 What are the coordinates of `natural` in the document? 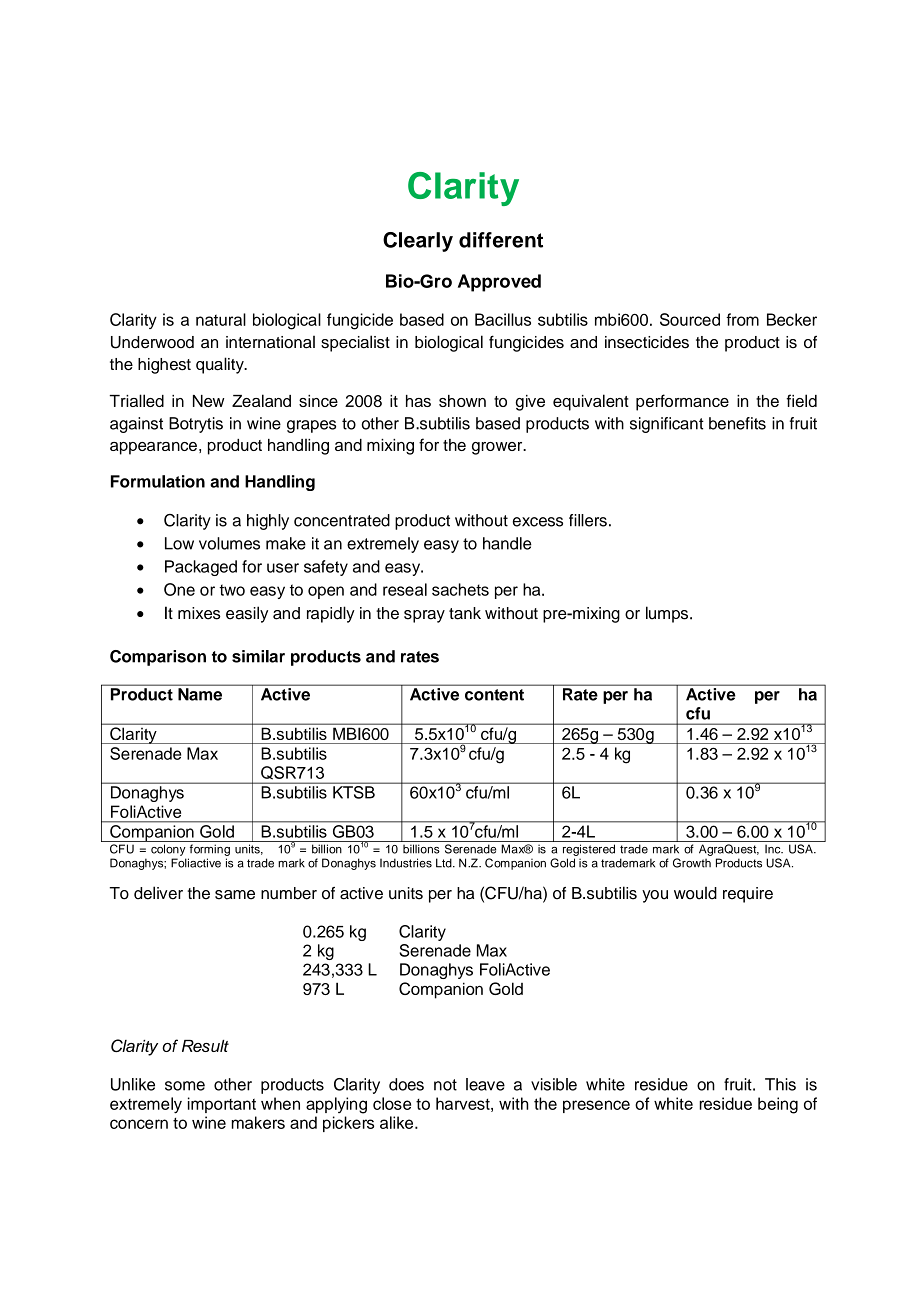 It's located at (221, 319).
